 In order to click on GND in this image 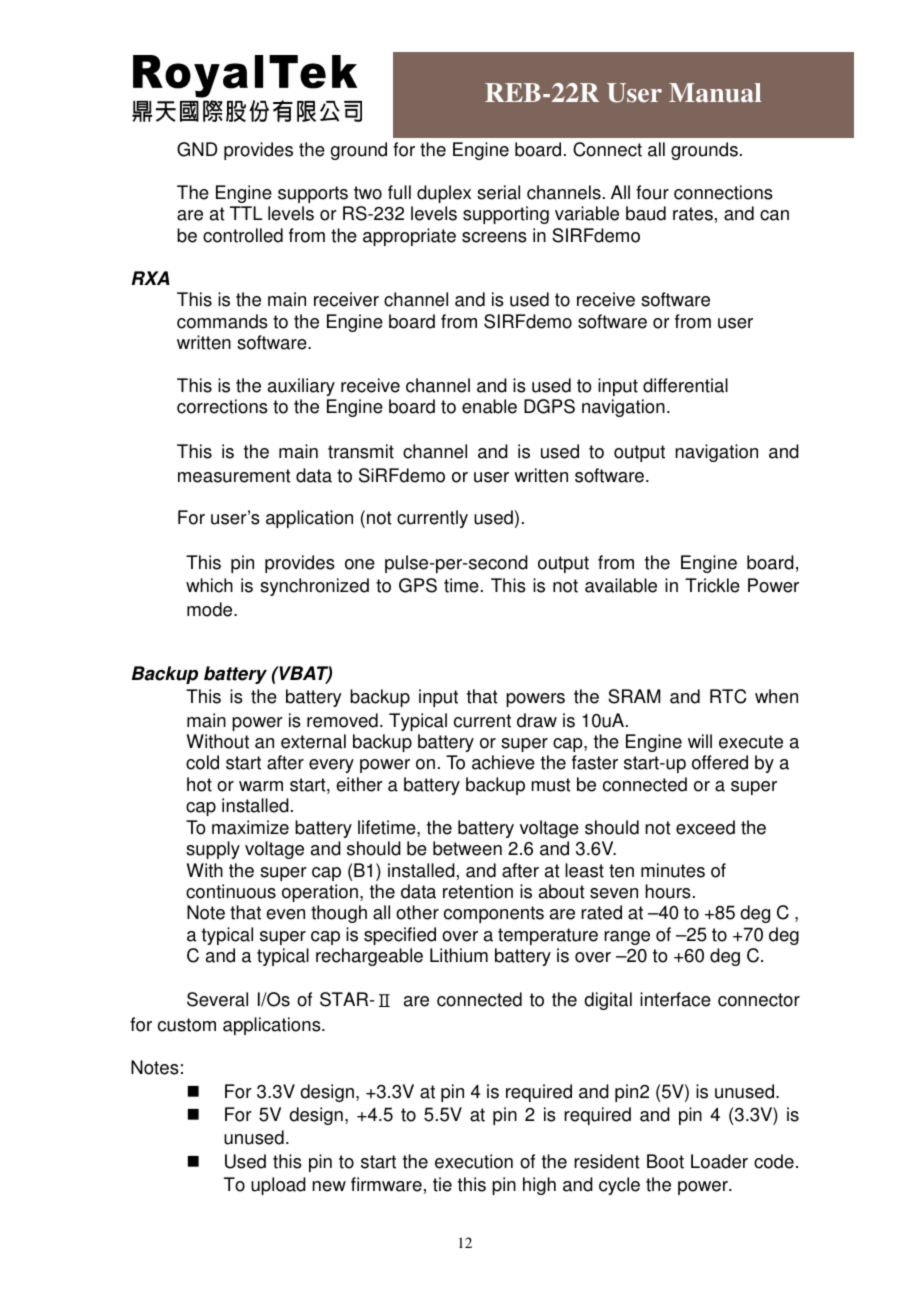, I will do `click(197, 149)`.
